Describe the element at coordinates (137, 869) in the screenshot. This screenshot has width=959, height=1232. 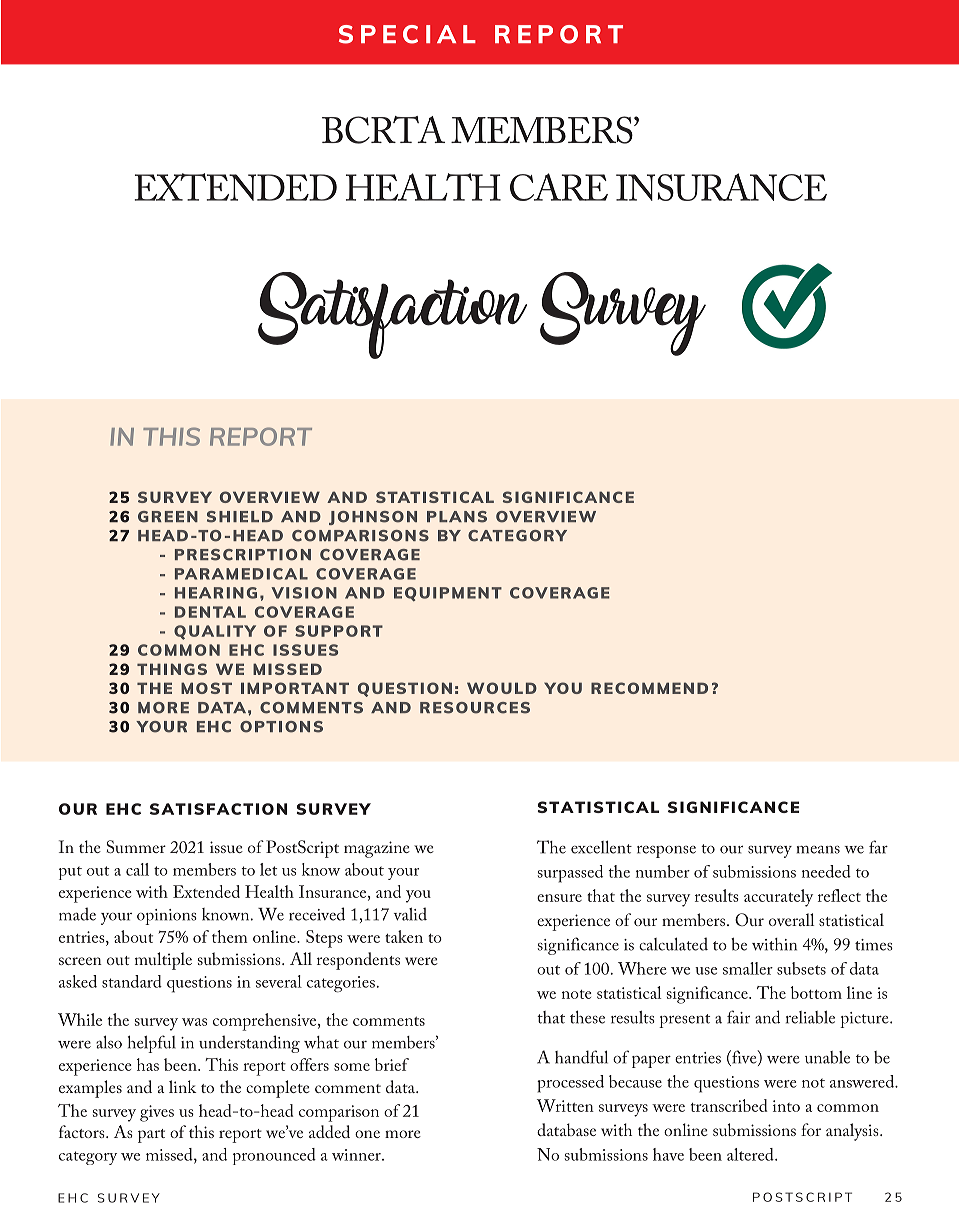
I see `call` at that location.
